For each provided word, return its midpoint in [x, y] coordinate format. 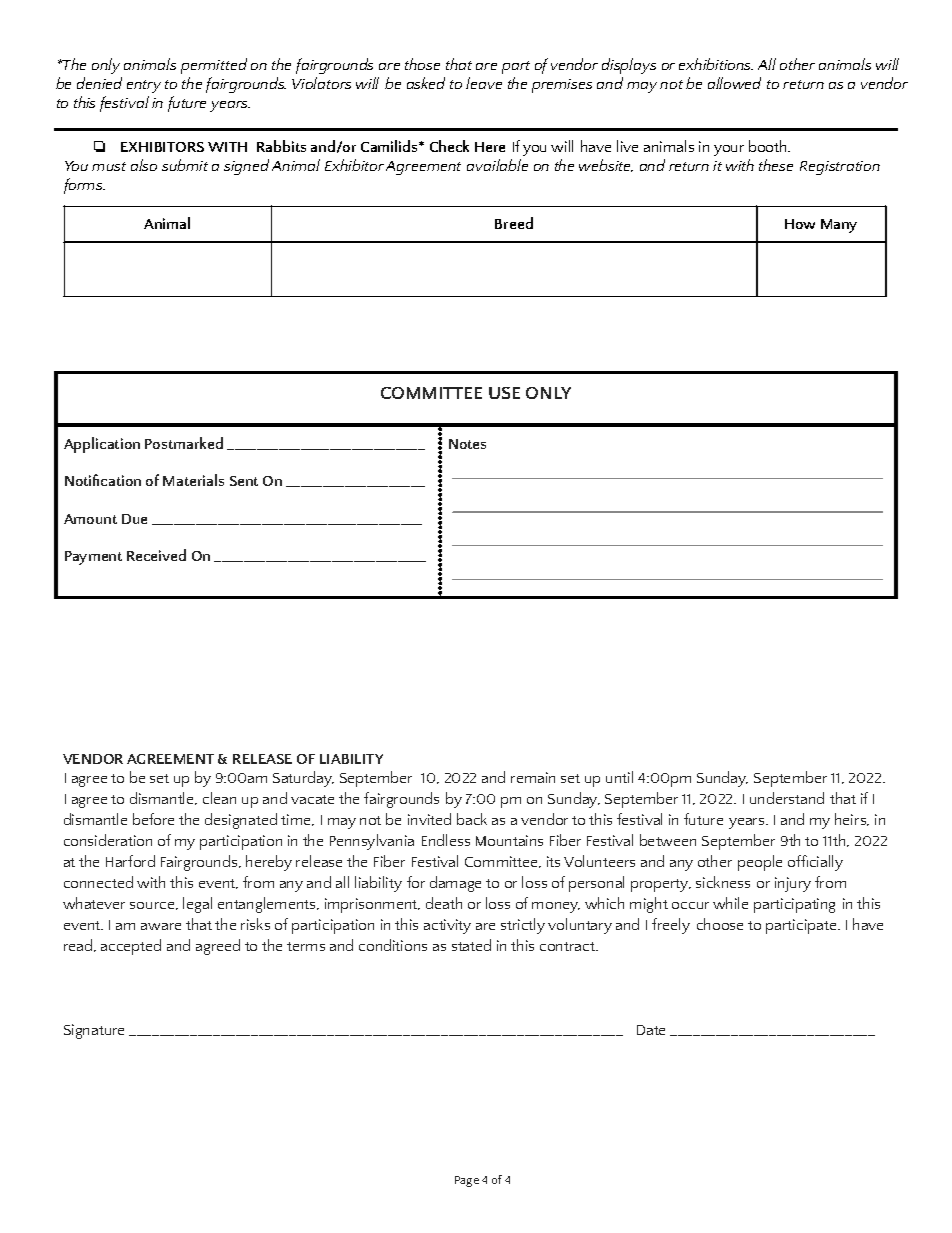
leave [484, 83]
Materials [193, 480]
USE [504, 393]
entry [144, 86]
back [472, 819]
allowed [734, 83]
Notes [467, 444]
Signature [94, 1031]
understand [787, 798]
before [153, 819]
